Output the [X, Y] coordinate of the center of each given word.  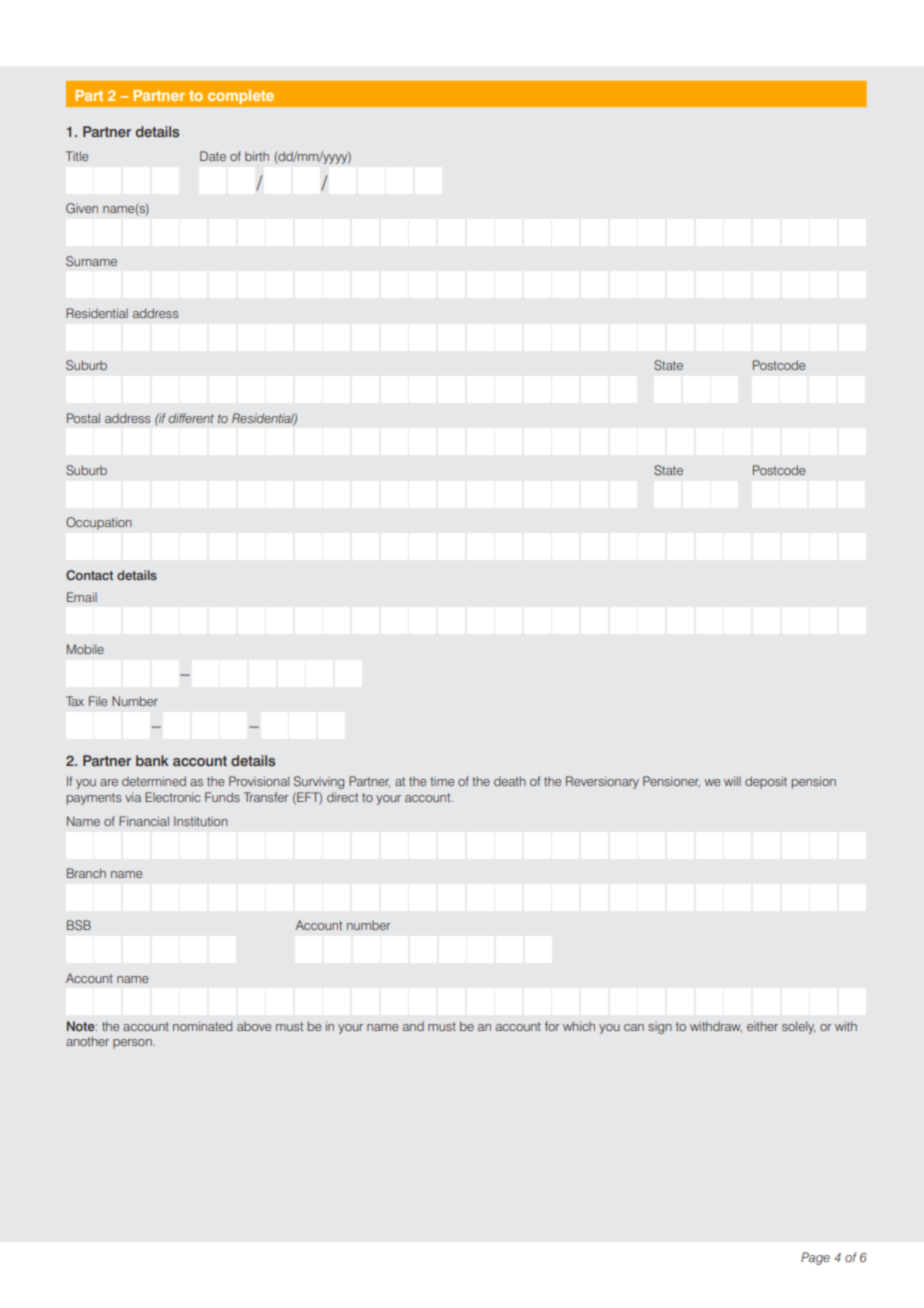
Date [213, 156]
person [133, 1044]
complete [241, 97]
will [732, 781]
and [413, 1026]
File [98, 701]
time [442, 781]
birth [257, 156]
